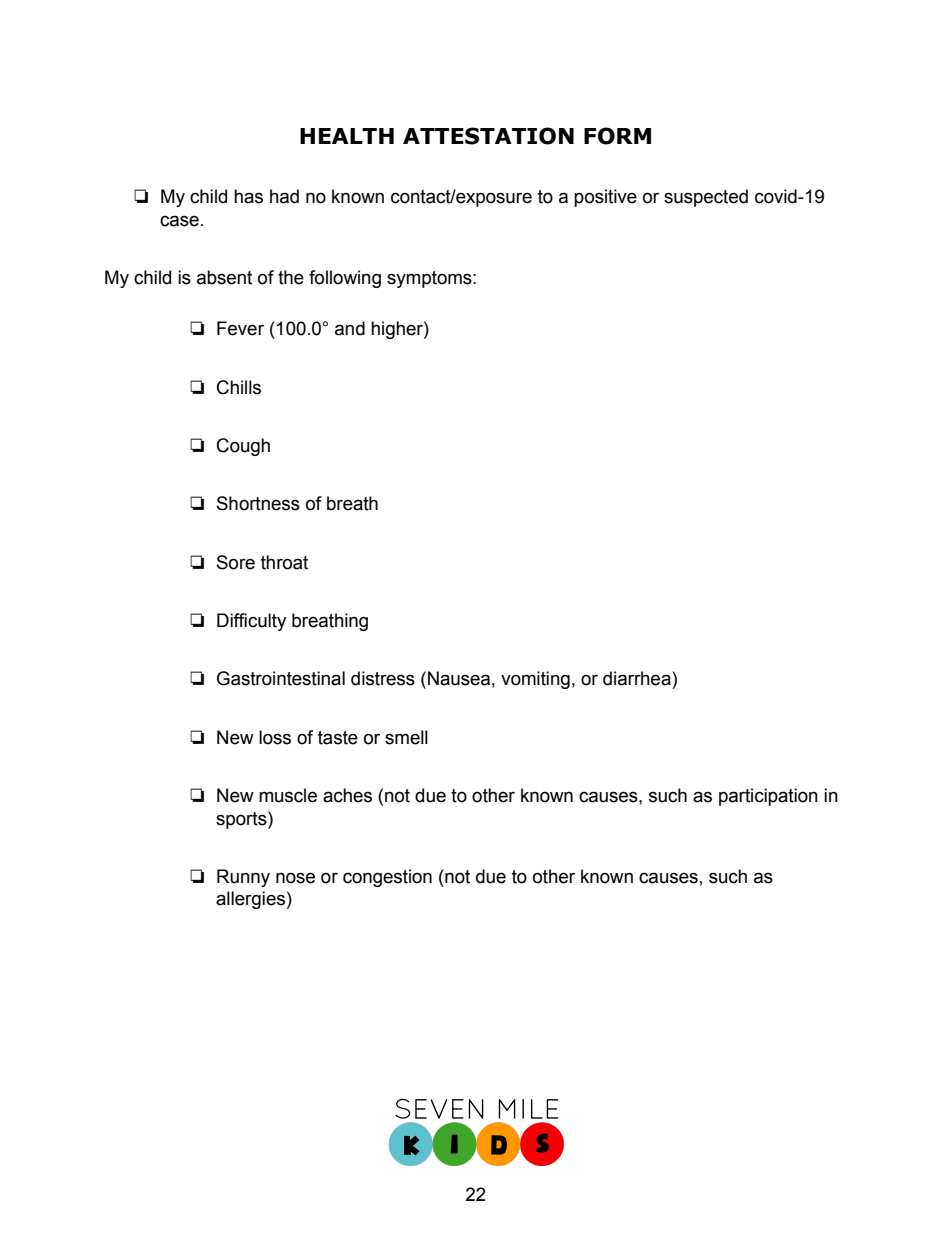 The height and width of the screenshot is (1233, 952). I want to click on participation, so click(768, 797).
